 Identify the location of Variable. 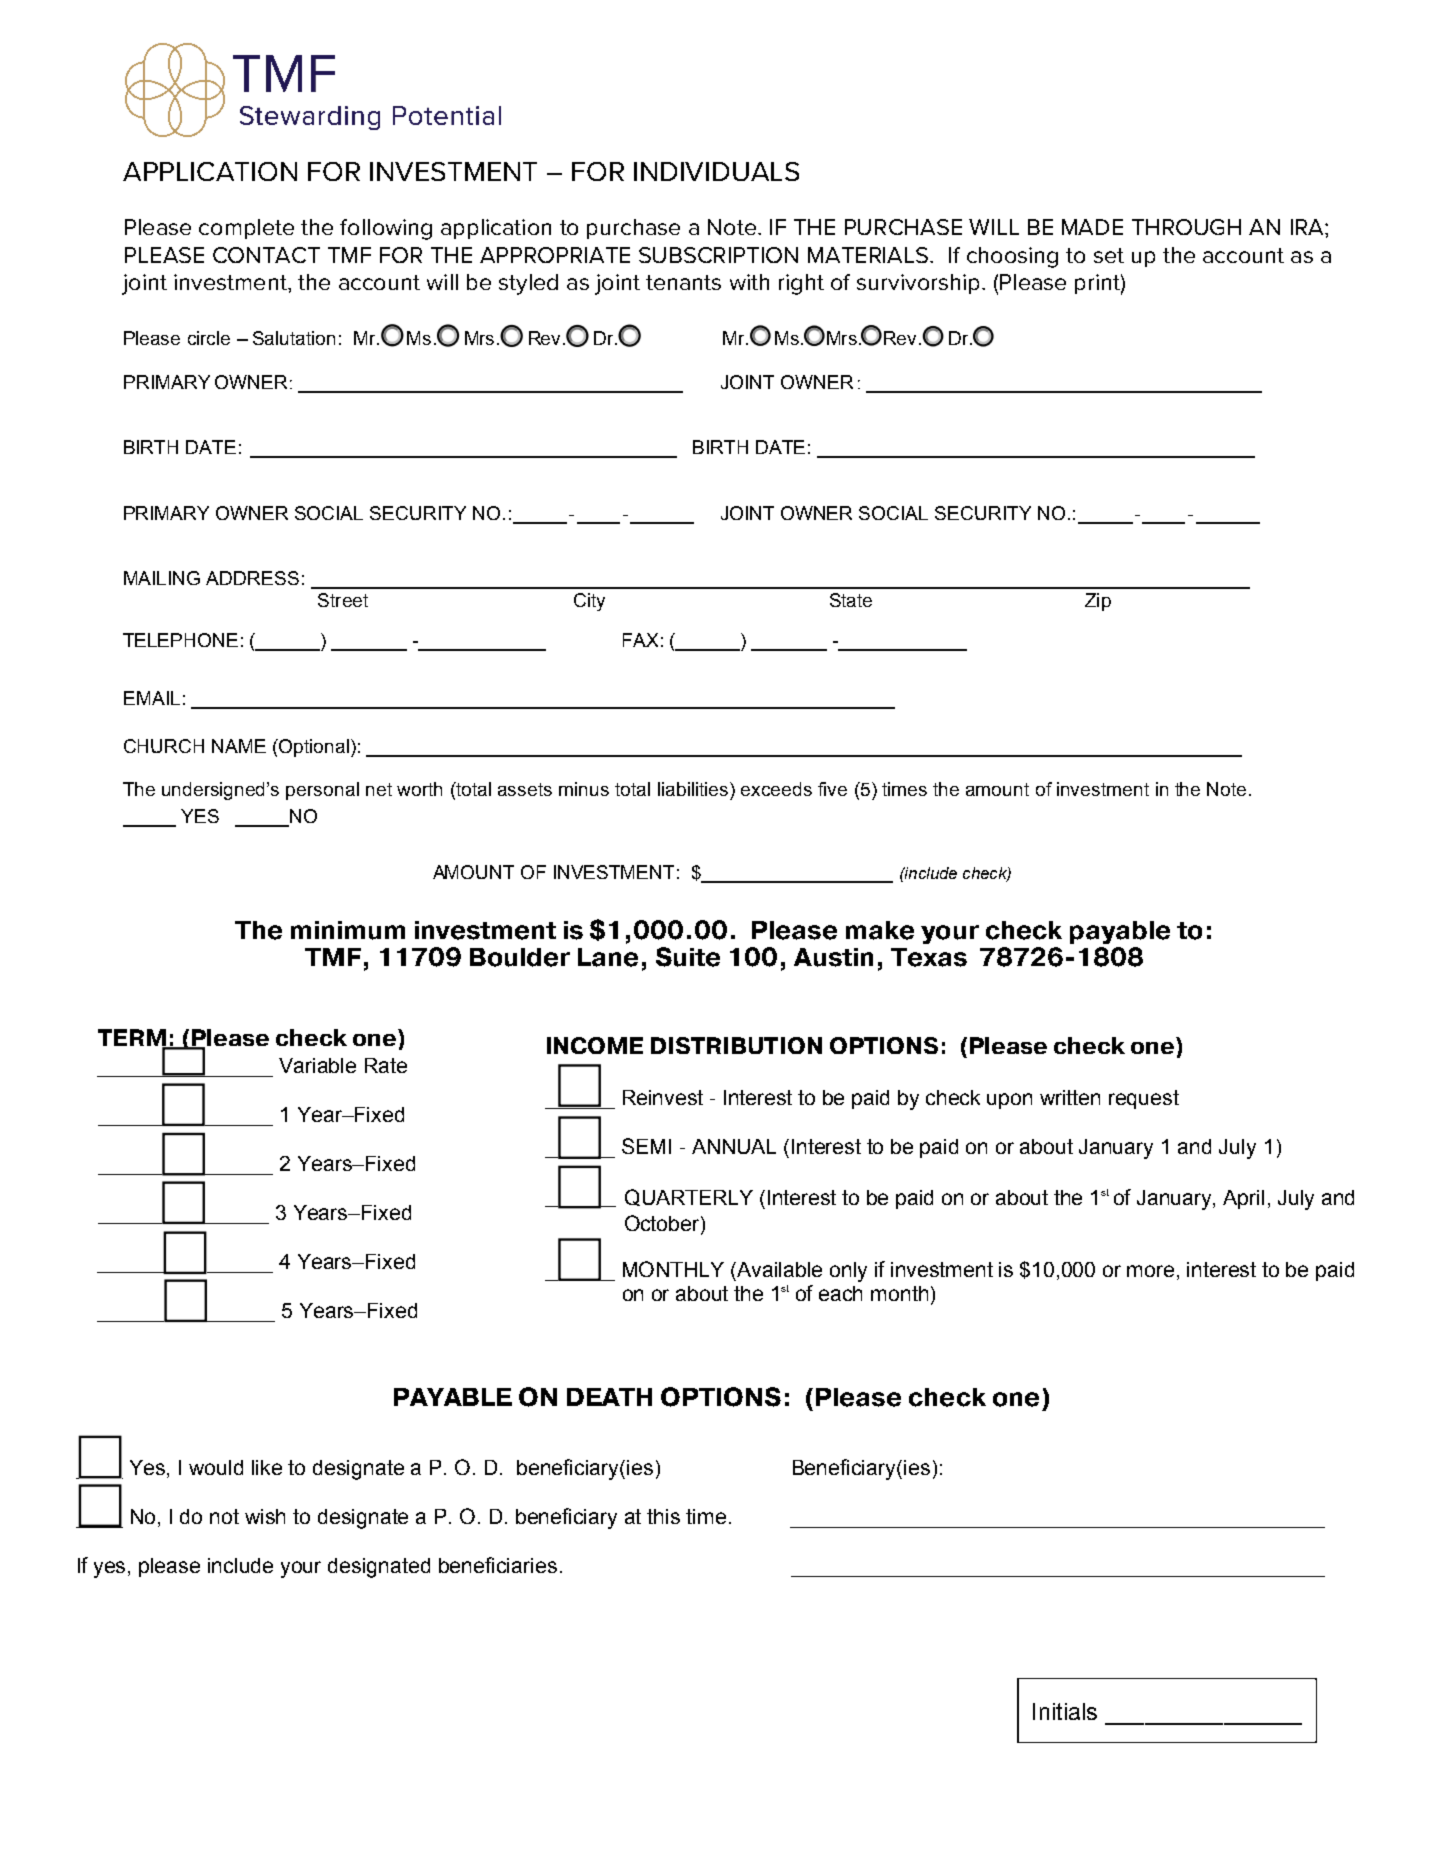
(317, 1065).
